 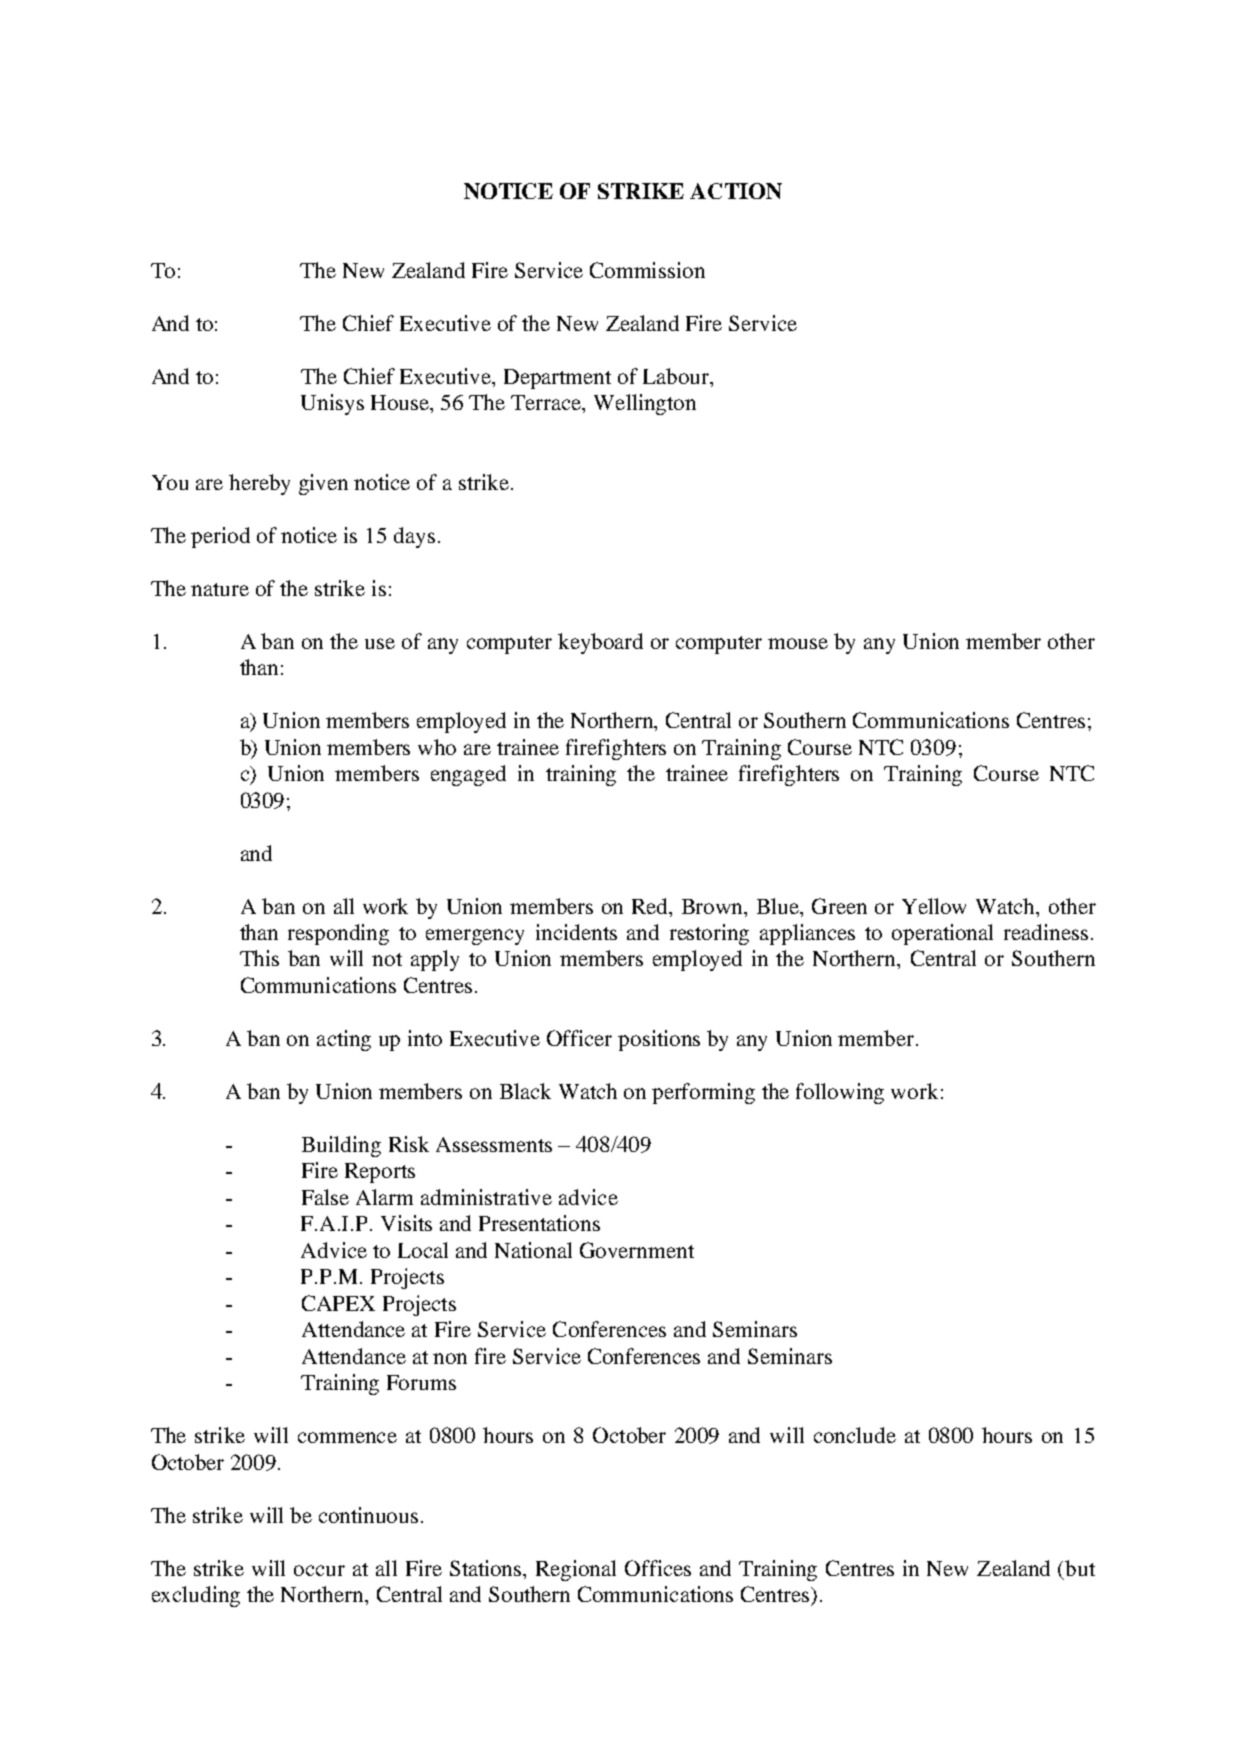 What do you see at coordinates (647, 270) in the screenshot?
I see `Commission` at bounding box center [647, 270].
